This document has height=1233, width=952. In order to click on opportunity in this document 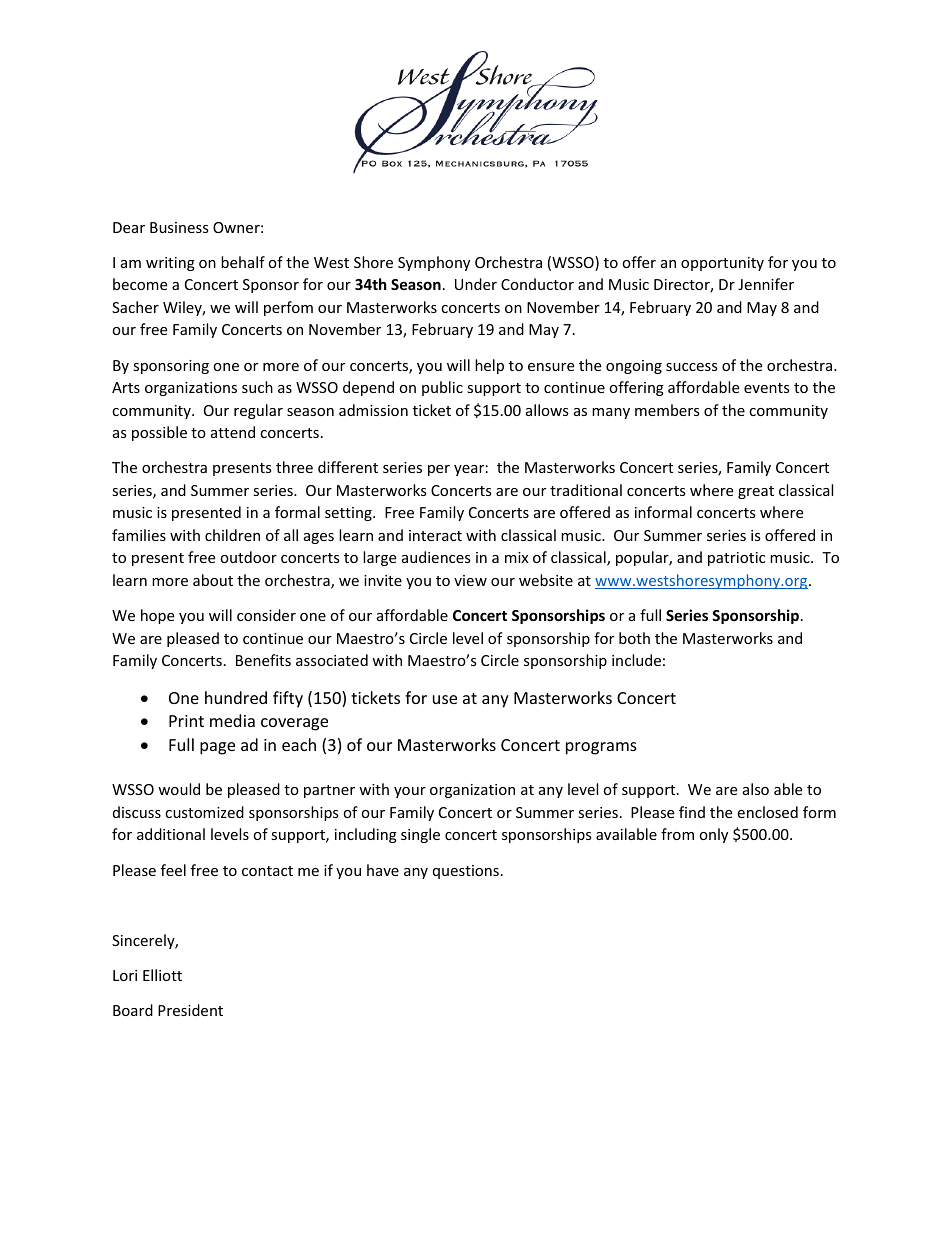, I will do `click(722, 264)`.
